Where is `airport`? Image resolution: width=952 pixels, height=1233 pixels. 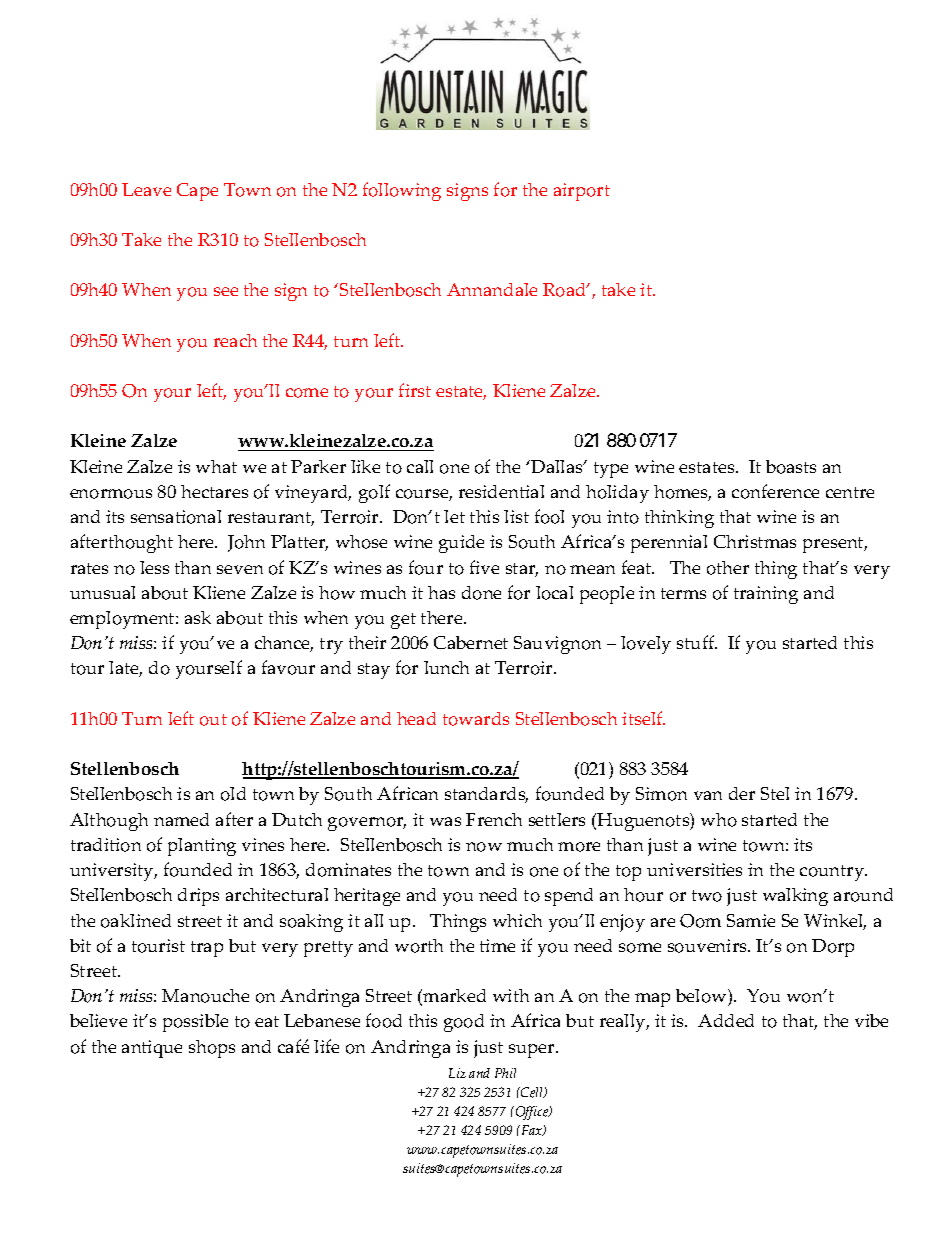
airport is located at coordinates (582, 192).
